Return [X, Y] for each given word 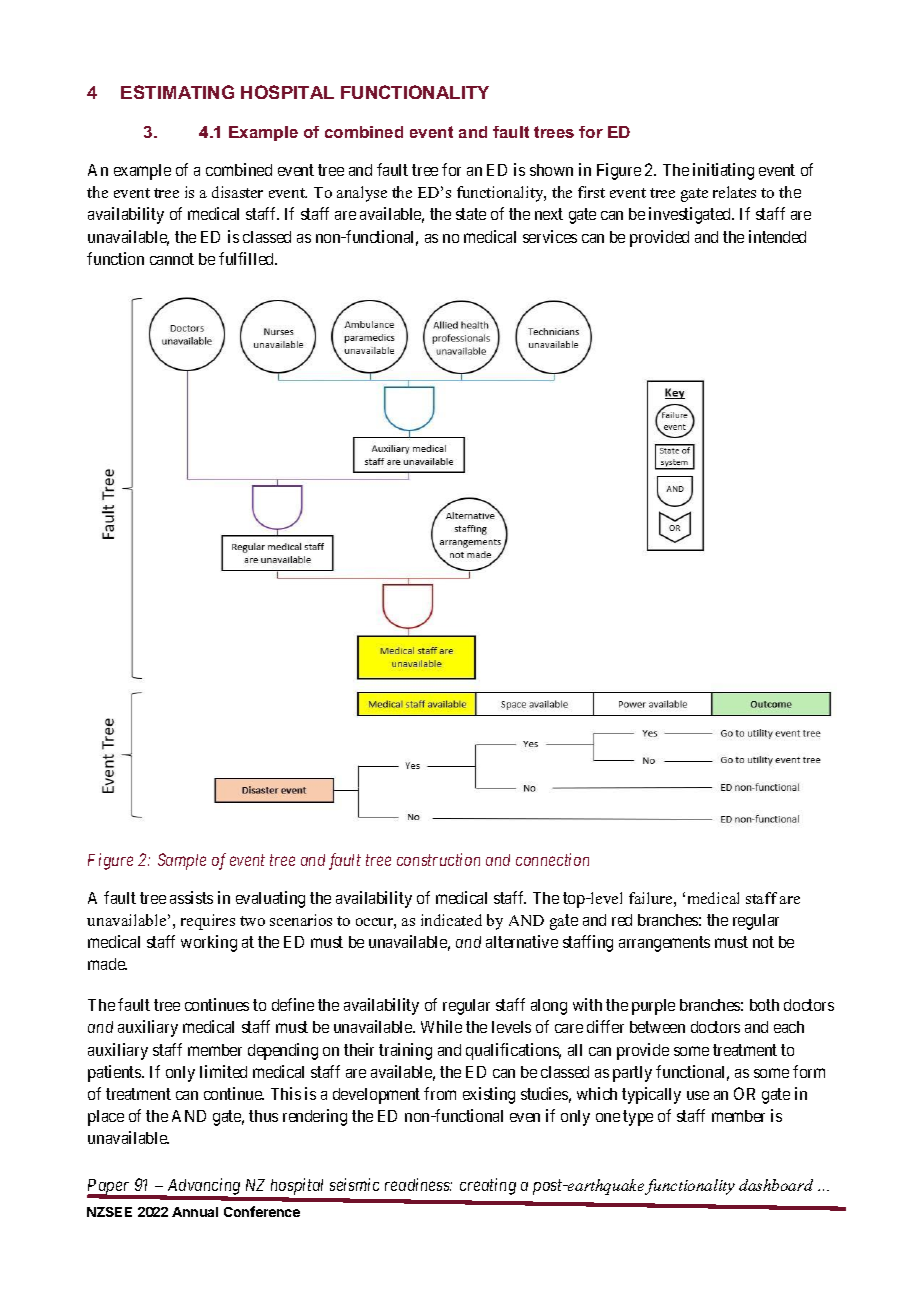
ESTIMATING [177, 92]
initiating [723, 171]
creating [488, 1186]
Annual [195, 1212]
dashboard [776, 1185]
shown [551, 170]
